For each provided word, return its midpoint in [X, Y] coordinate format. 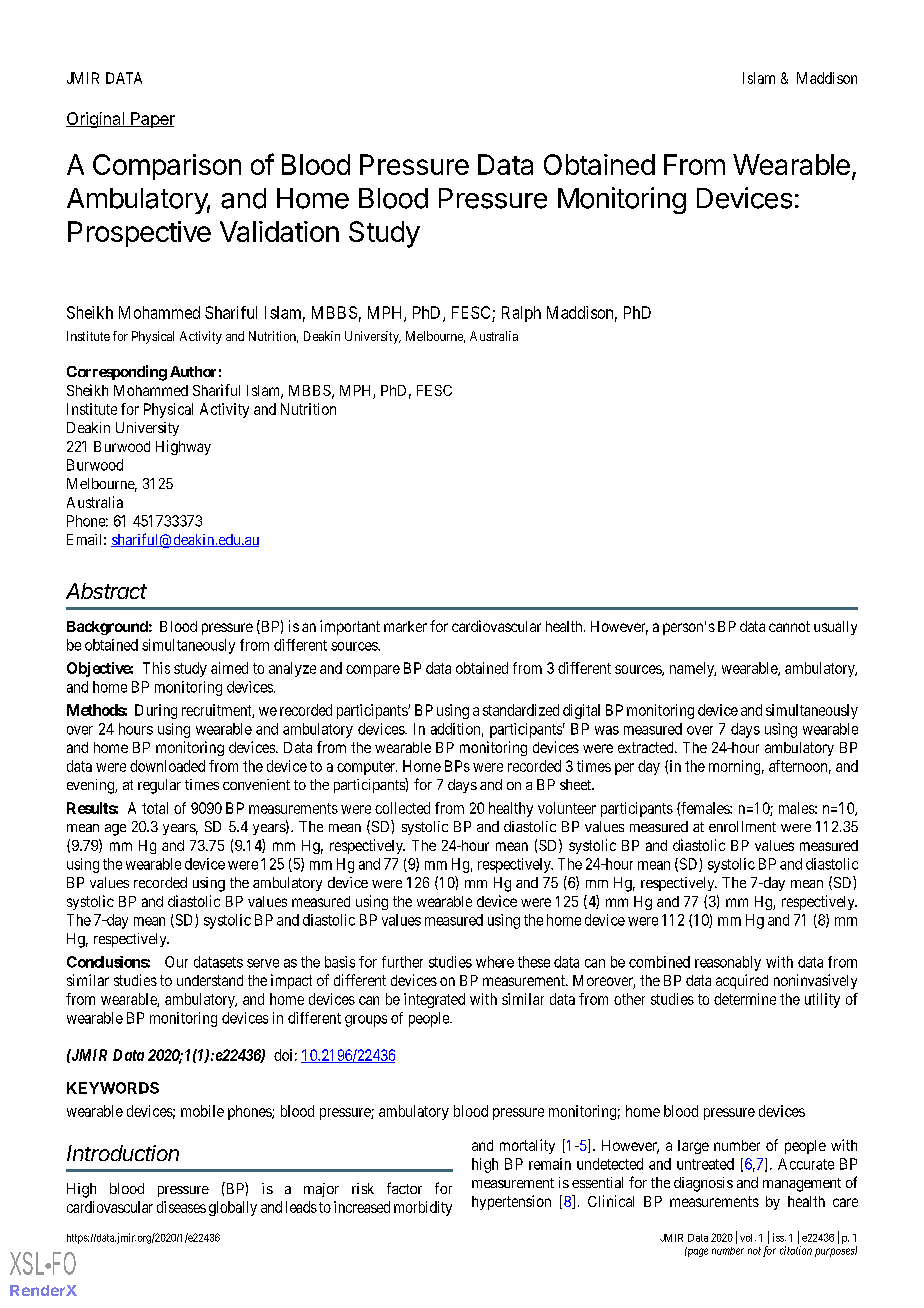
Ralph [521, 314]
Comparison [167, 167]
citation [796, 1250]
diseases [181, 1207]
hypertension [511, 1202]
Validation [279, 231]
